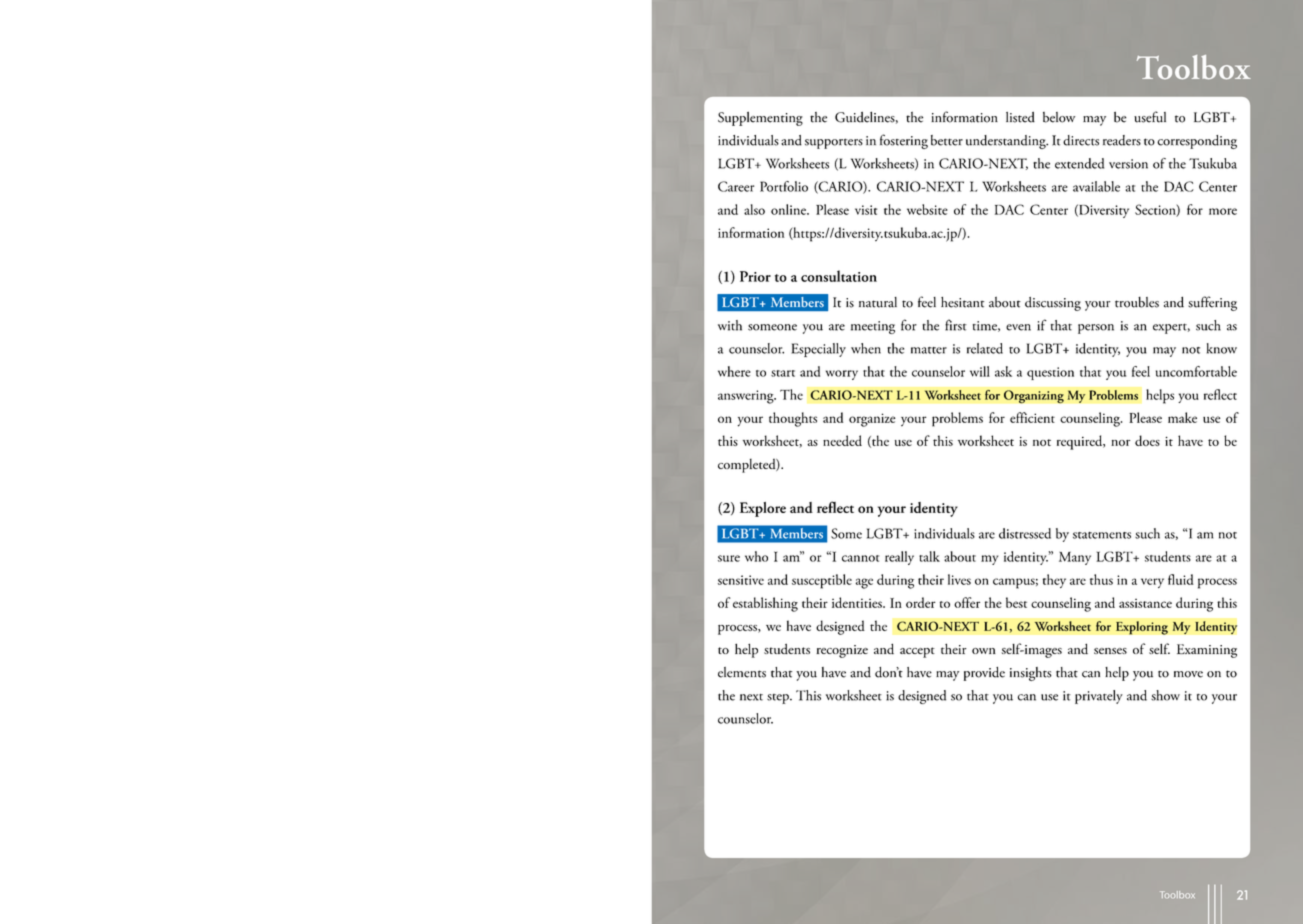  Describe the element at coordinates (1182, 417) in the page. I see `make` at that location.
